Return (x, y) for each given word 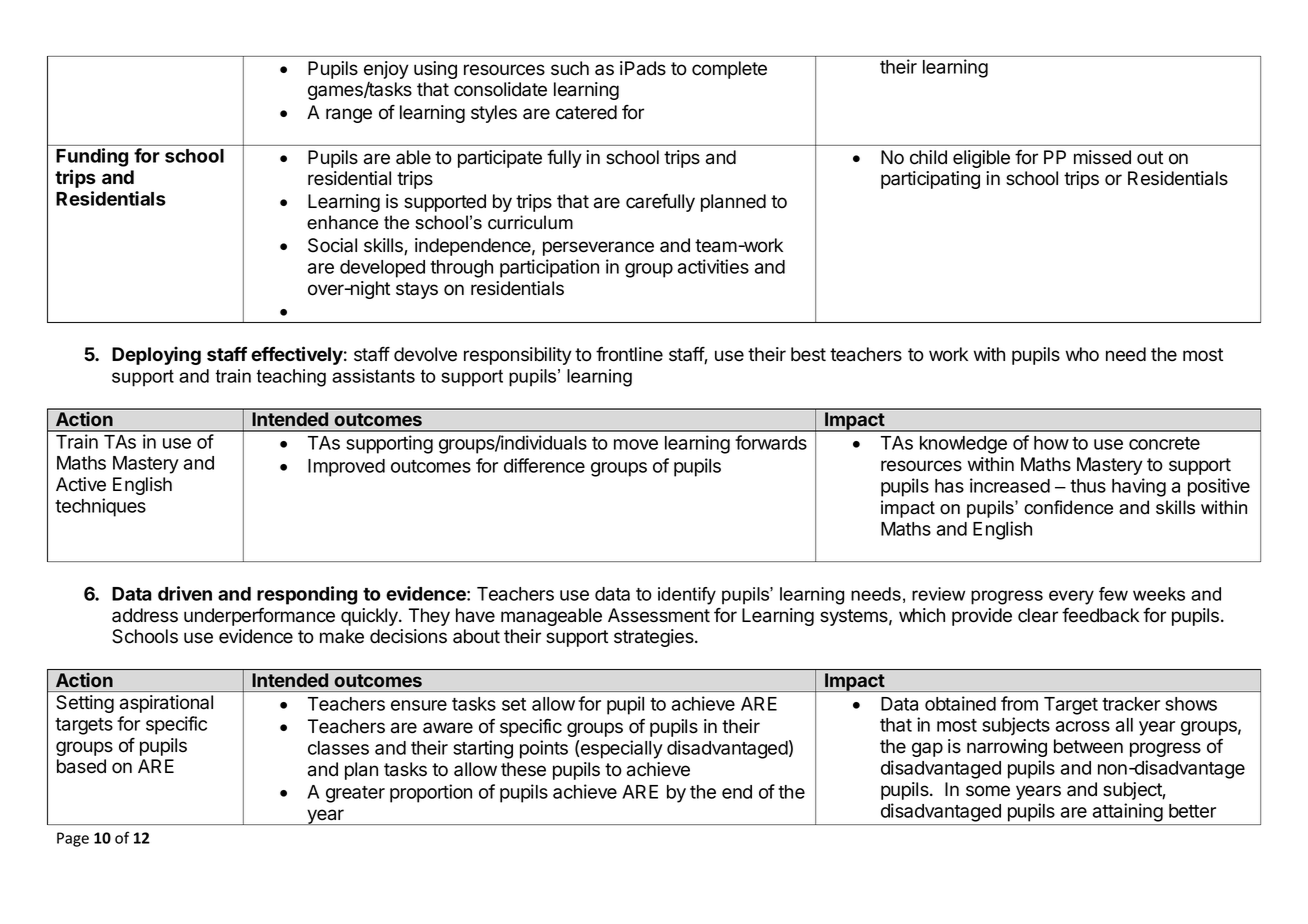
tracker (1131, 704)
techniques (100, 507)
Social (332, 245)
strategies (655, 638)
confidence (1068, 507)
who (1082, 354)
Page (73, 839)
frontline (629, 354)
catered (586, 112)
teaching (291, 378)
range (349, 115)
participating (930, 180)
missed (1102, 157)
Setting (85, 704)
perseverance (598, 248)
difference (544, 465)
